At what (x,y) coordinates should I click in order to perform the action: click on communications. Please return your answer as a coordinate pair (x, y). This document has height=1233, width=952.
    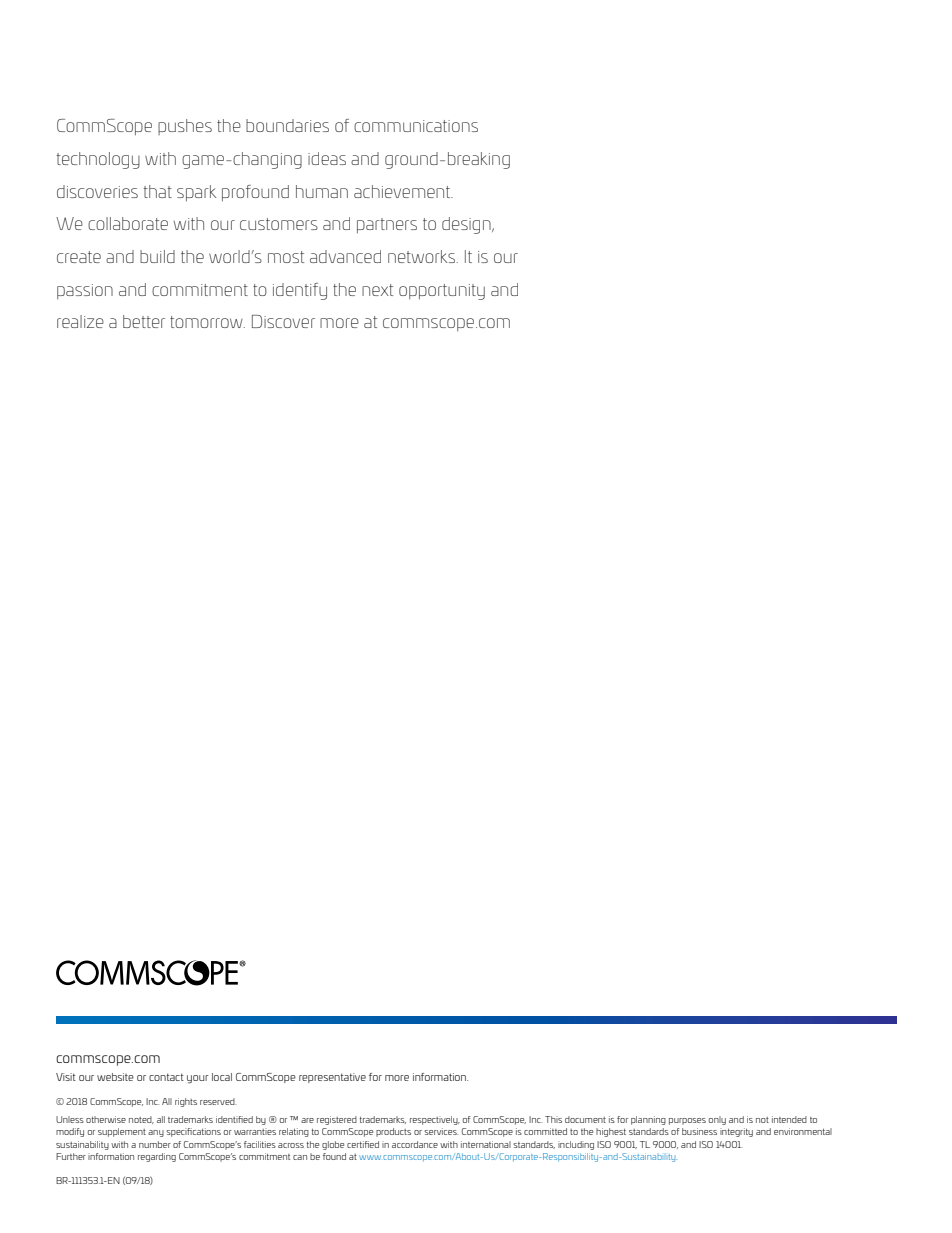
    Looking at the image, I should click on (416, 126).
